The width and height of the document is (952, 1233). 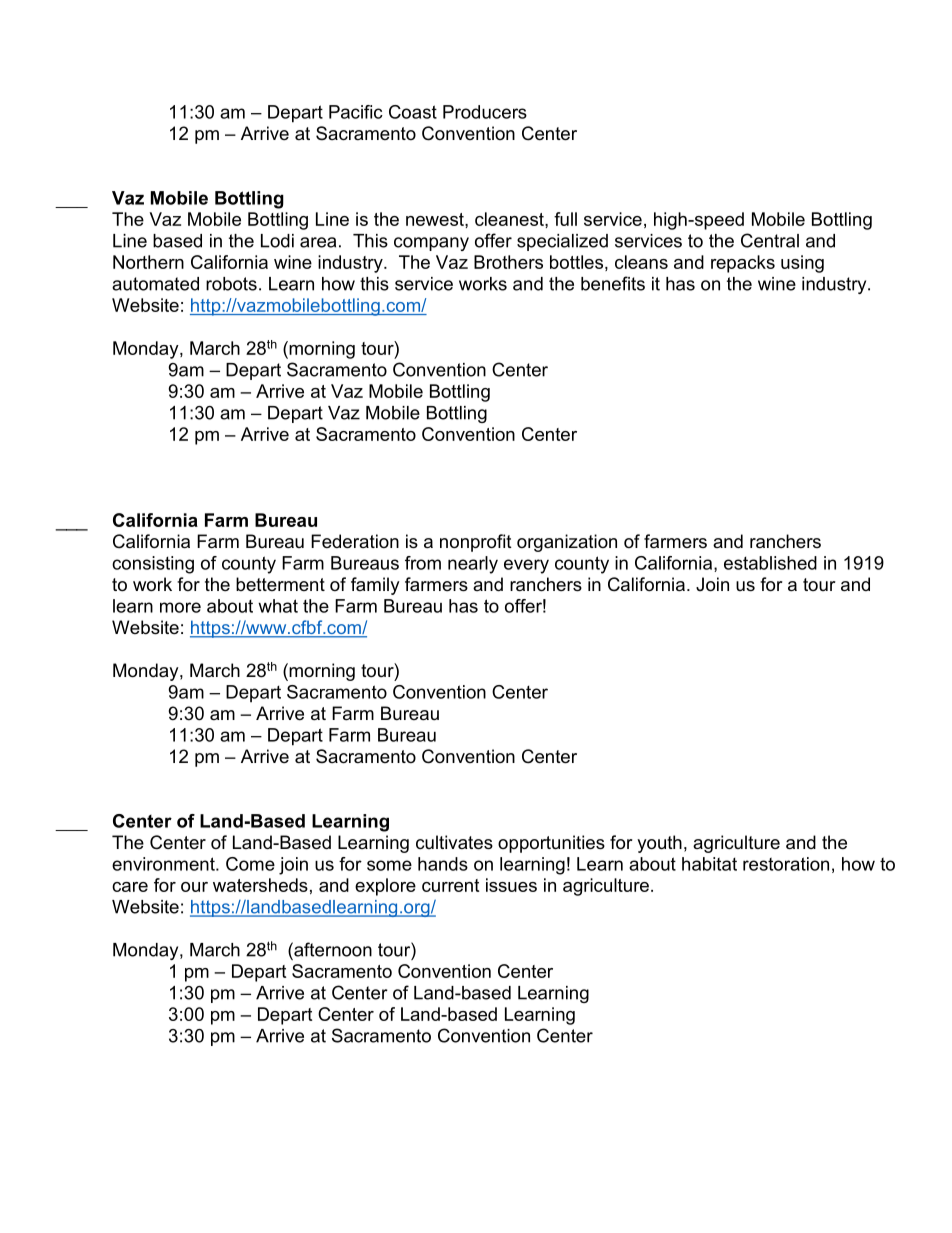 I want to click on Central, so click(x=770, y=240).
